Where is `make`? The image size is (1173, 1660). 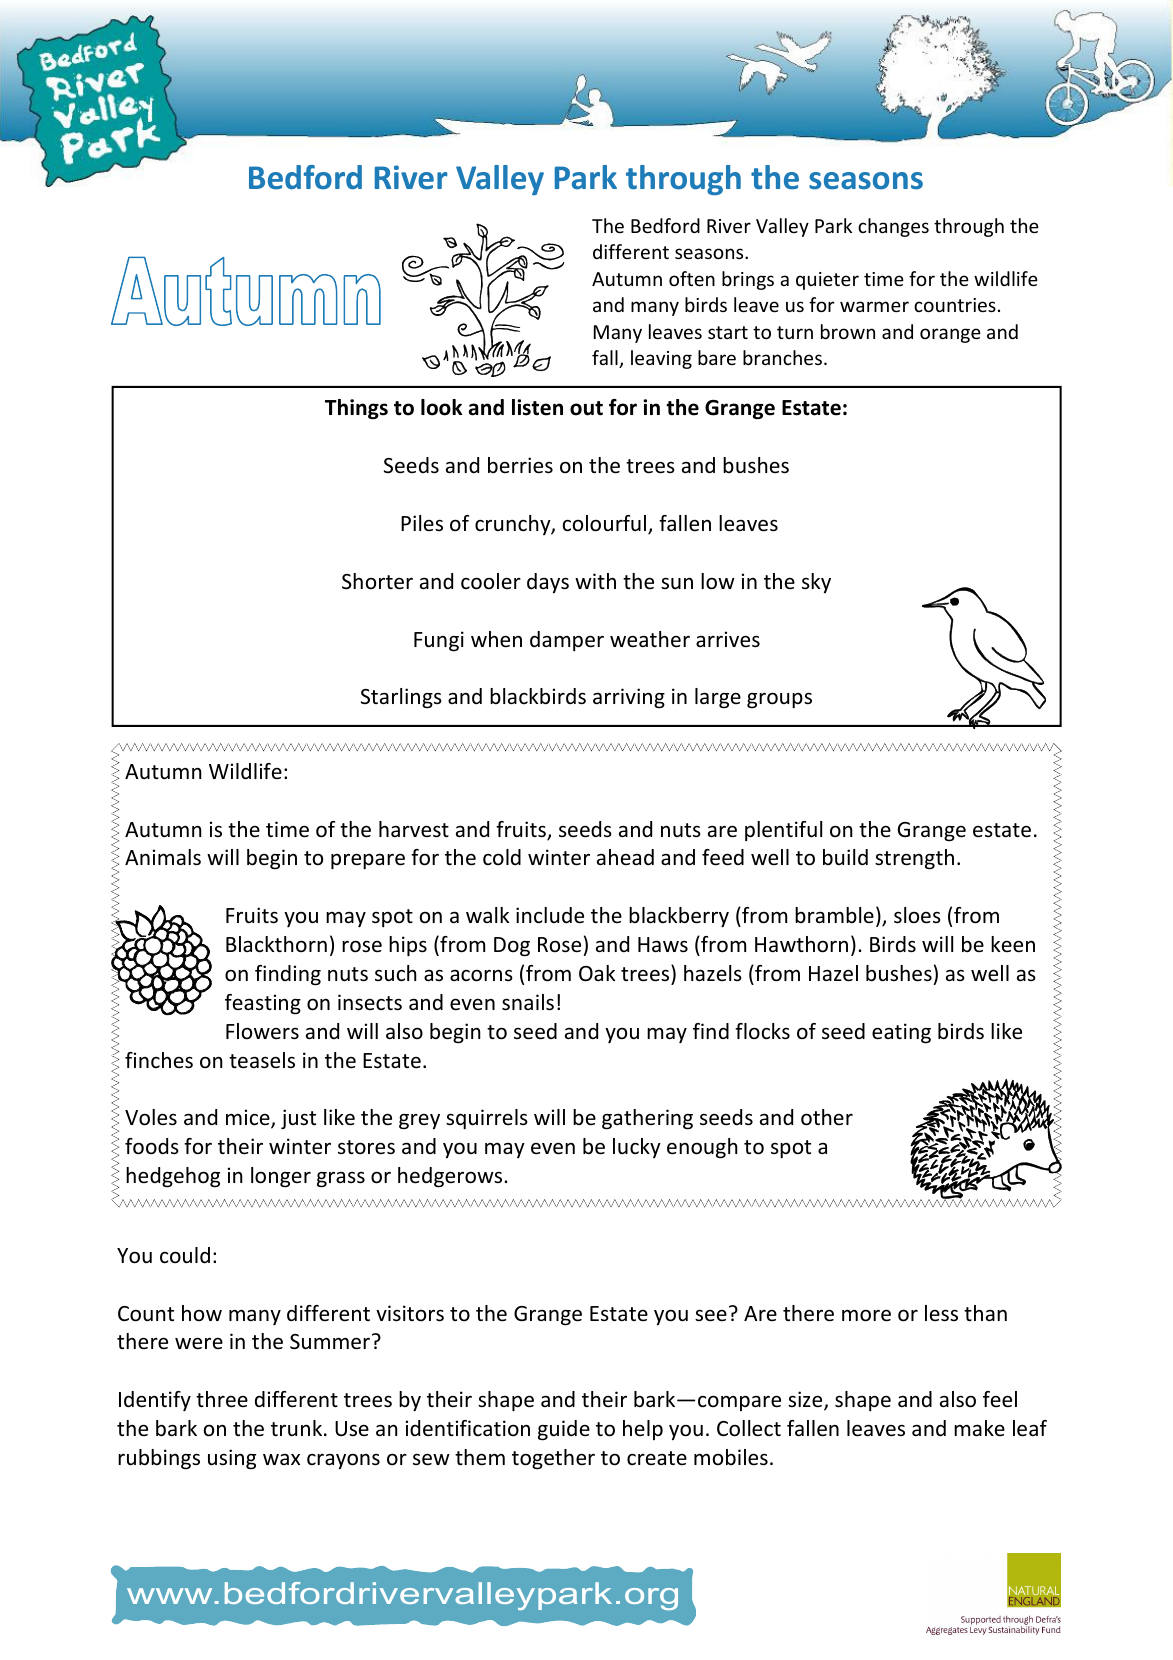
make is located at coordinates (979, 1428).
